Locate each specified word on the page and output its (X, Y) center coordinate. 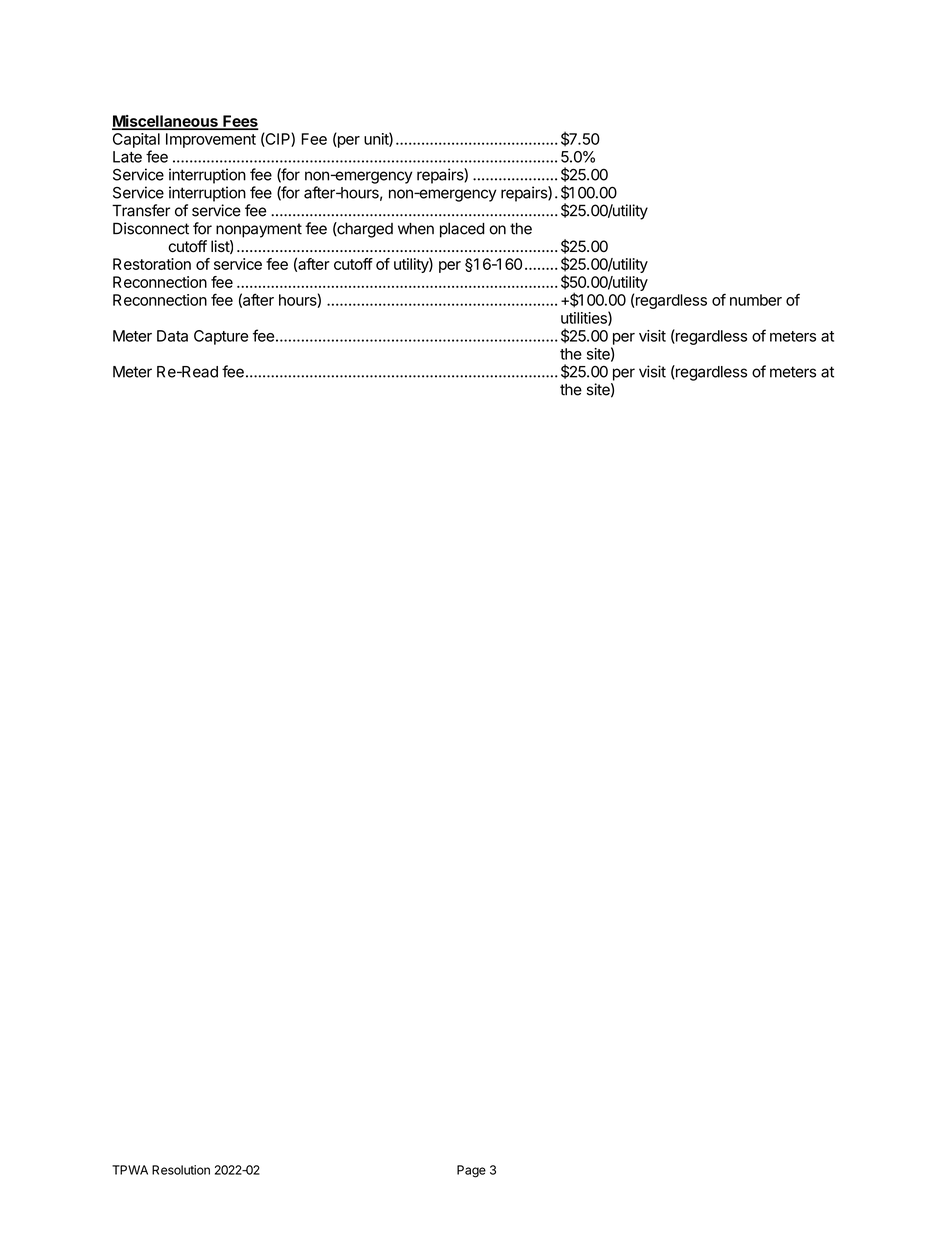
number (756, 300)
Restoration (152, 264)
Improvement (211, 140)
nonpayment (259, 230)
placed (462, 230)
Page (471, 1171)
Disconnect (151, 228)
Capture (221, 337)
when (416, 229)
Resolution (181, 1170)
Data (172, 336)
